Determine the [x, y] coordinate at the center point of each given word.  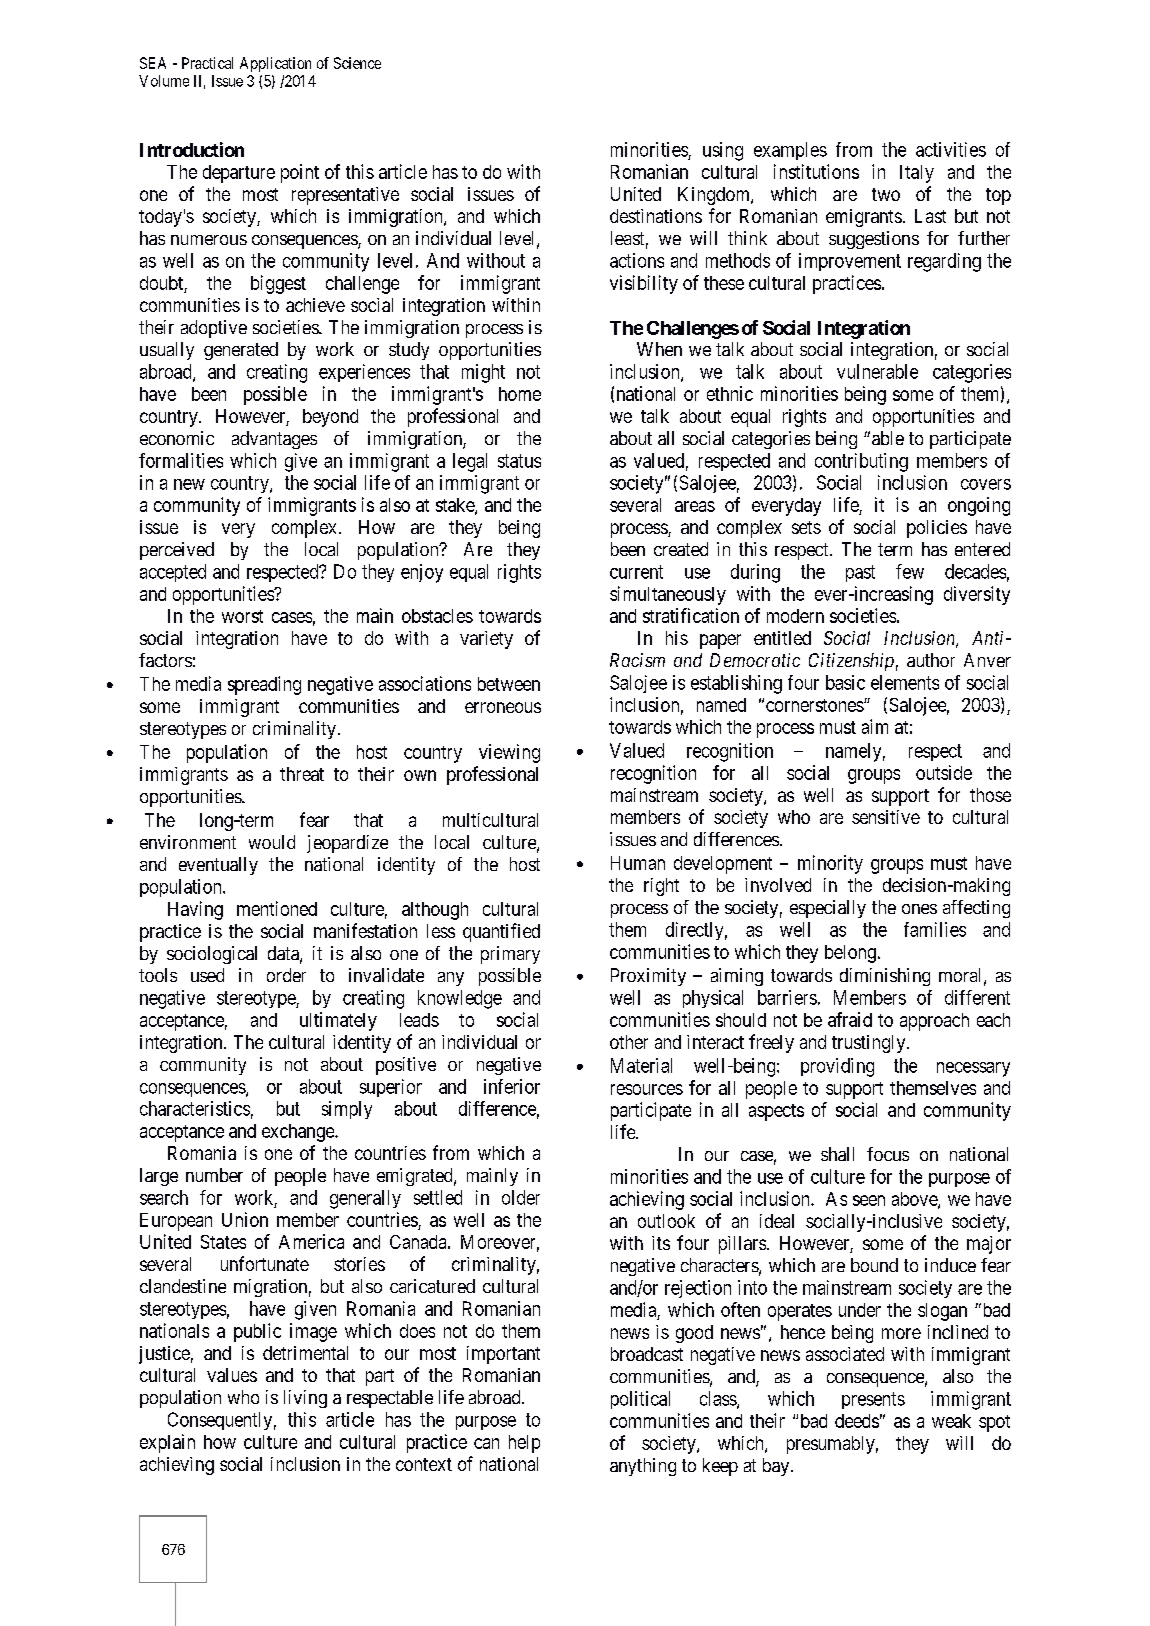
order [286, 975]
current [636, 572]
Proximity [648, 977]
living [305, 1399]
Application [275, 64]
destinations [656, 216]
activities [951, 149]
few [910, 571]
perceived [177, 551]
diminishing [885, 977]
